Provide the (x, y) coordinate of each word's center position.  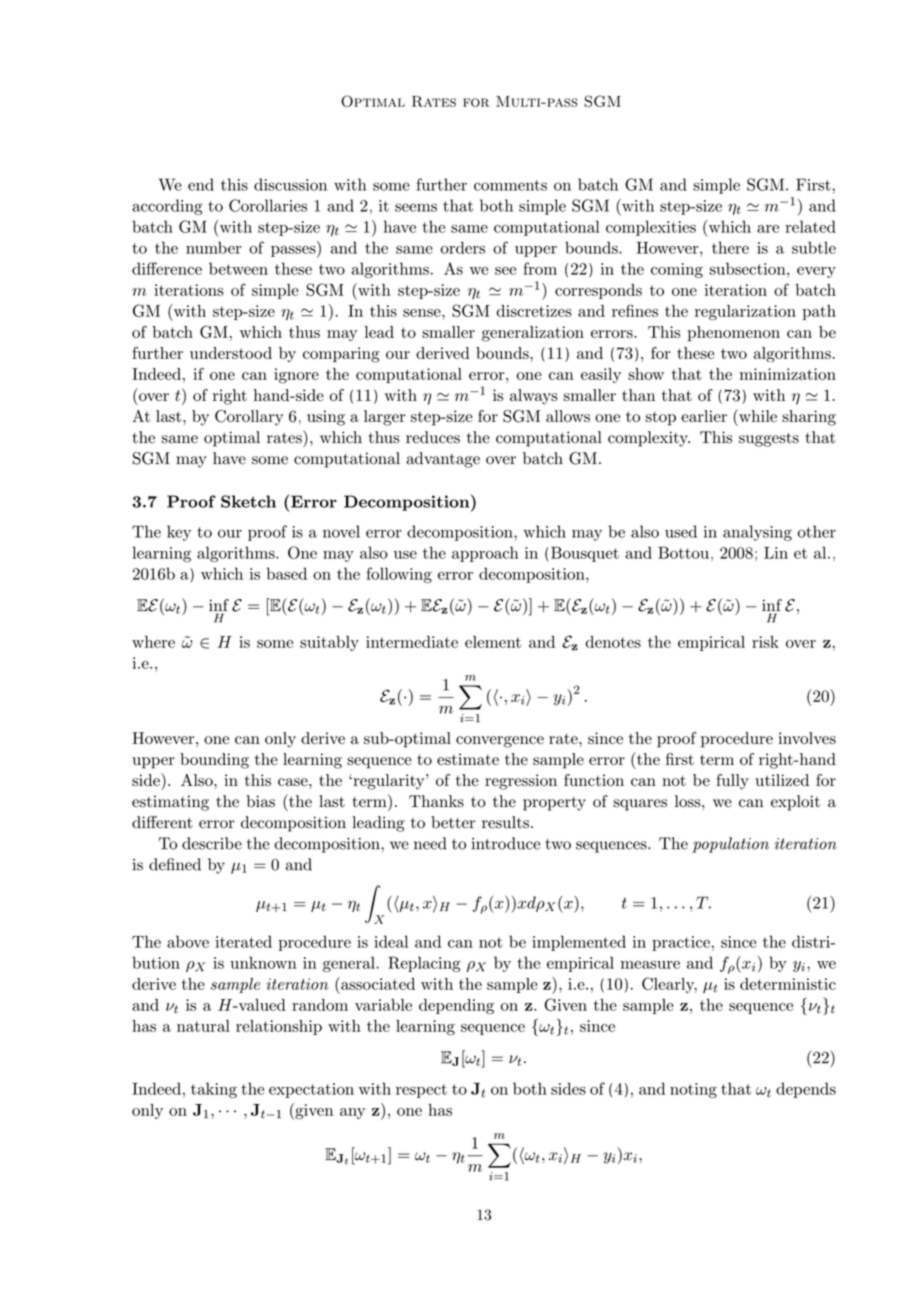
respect (421, 1091)
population (731, 845)
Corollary (249, 418)
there (730, 247)
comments (510, 185)
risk (765, 642)
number (213, 247)
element (493, 642)
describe (212, 843)
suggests (769, 440)
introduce (506, 843)
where (153, 642)
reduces (433, 437)
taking (214, 1090)
